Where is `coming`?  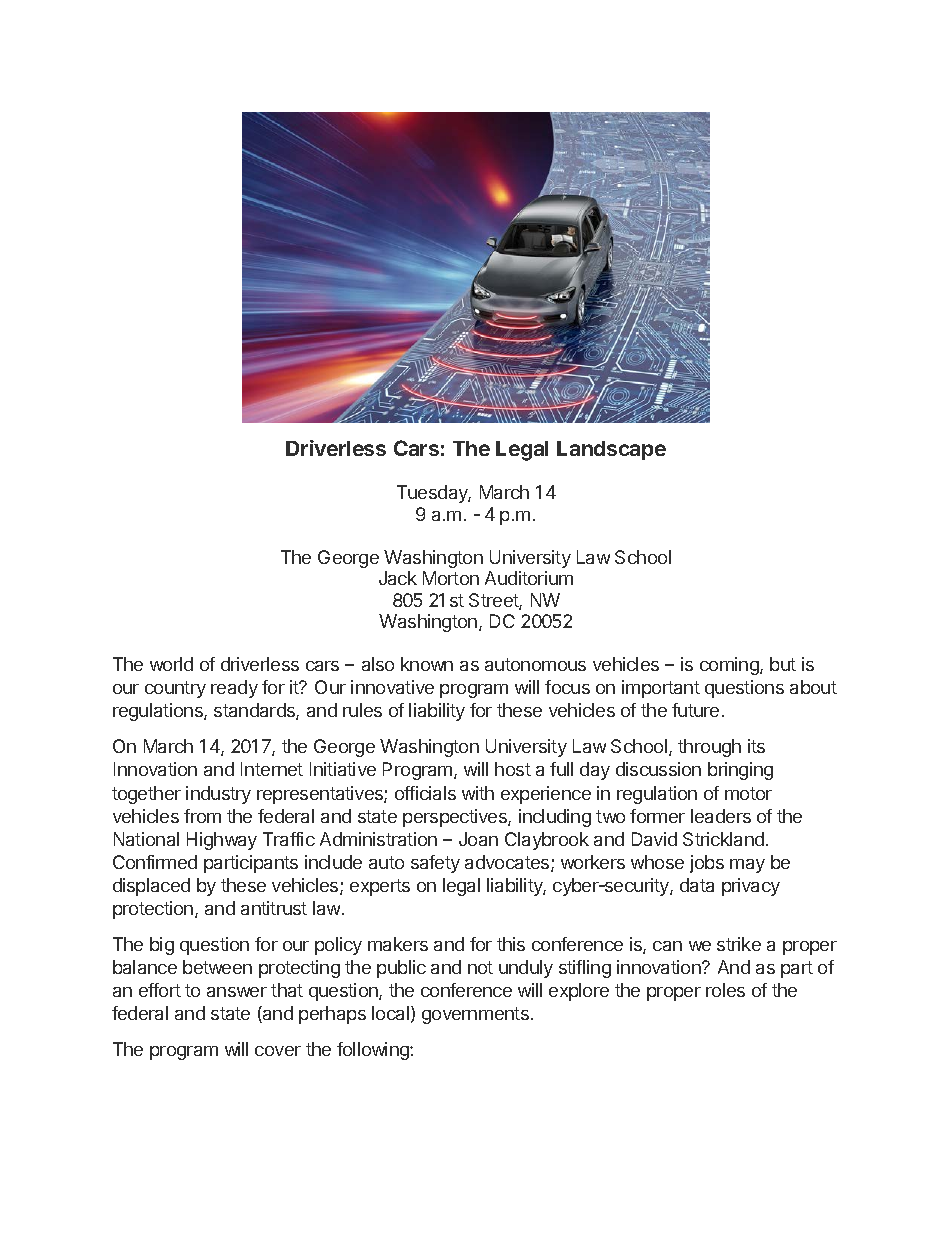
coming is located at coordinates (730, 666).
